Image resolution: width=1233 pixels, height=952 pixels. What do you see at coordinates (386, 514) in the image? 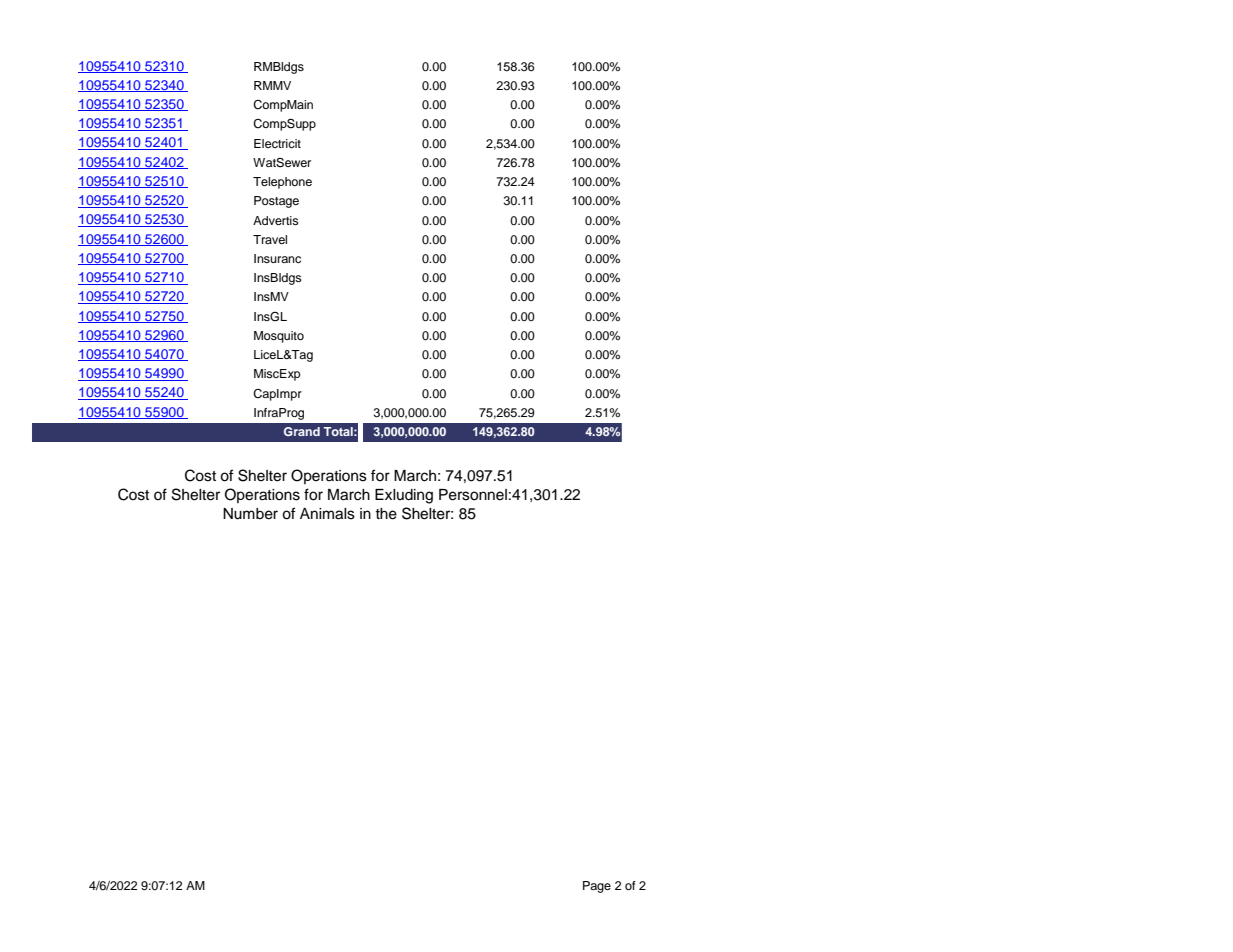
I see `the` at bounding box center [386, 514].
